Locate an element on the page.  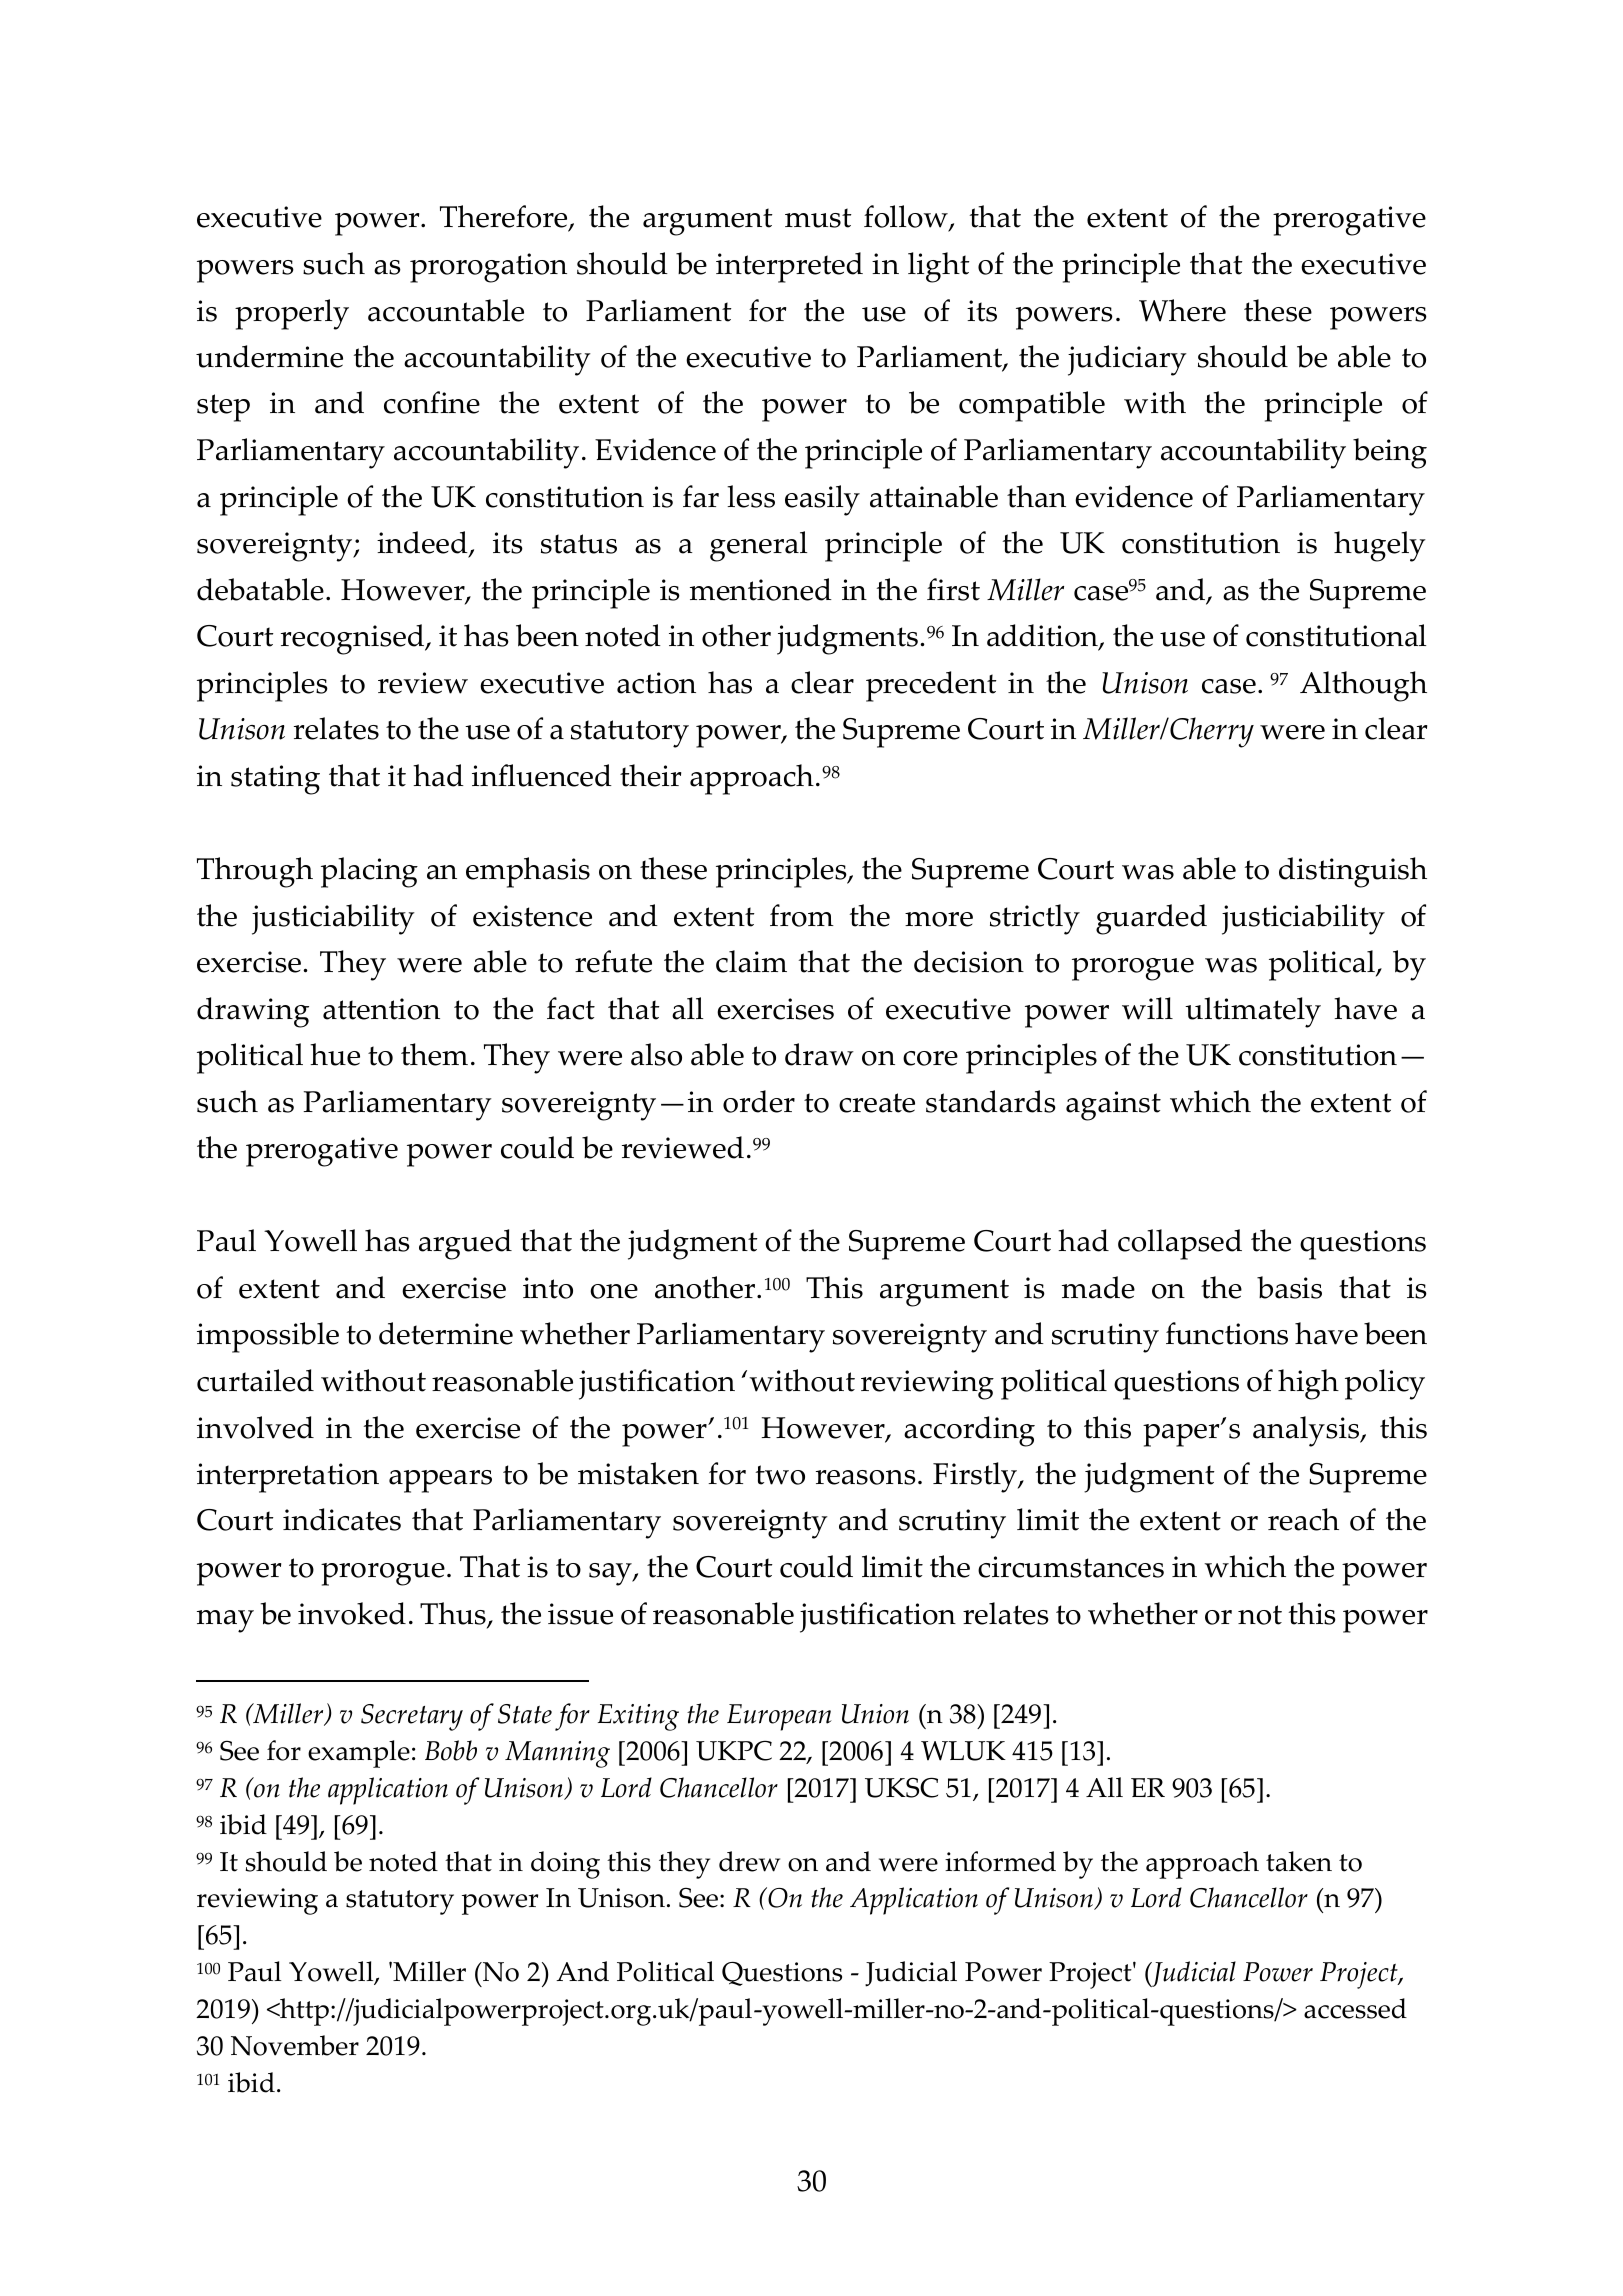
placing is located at coordinates (369, 872).
